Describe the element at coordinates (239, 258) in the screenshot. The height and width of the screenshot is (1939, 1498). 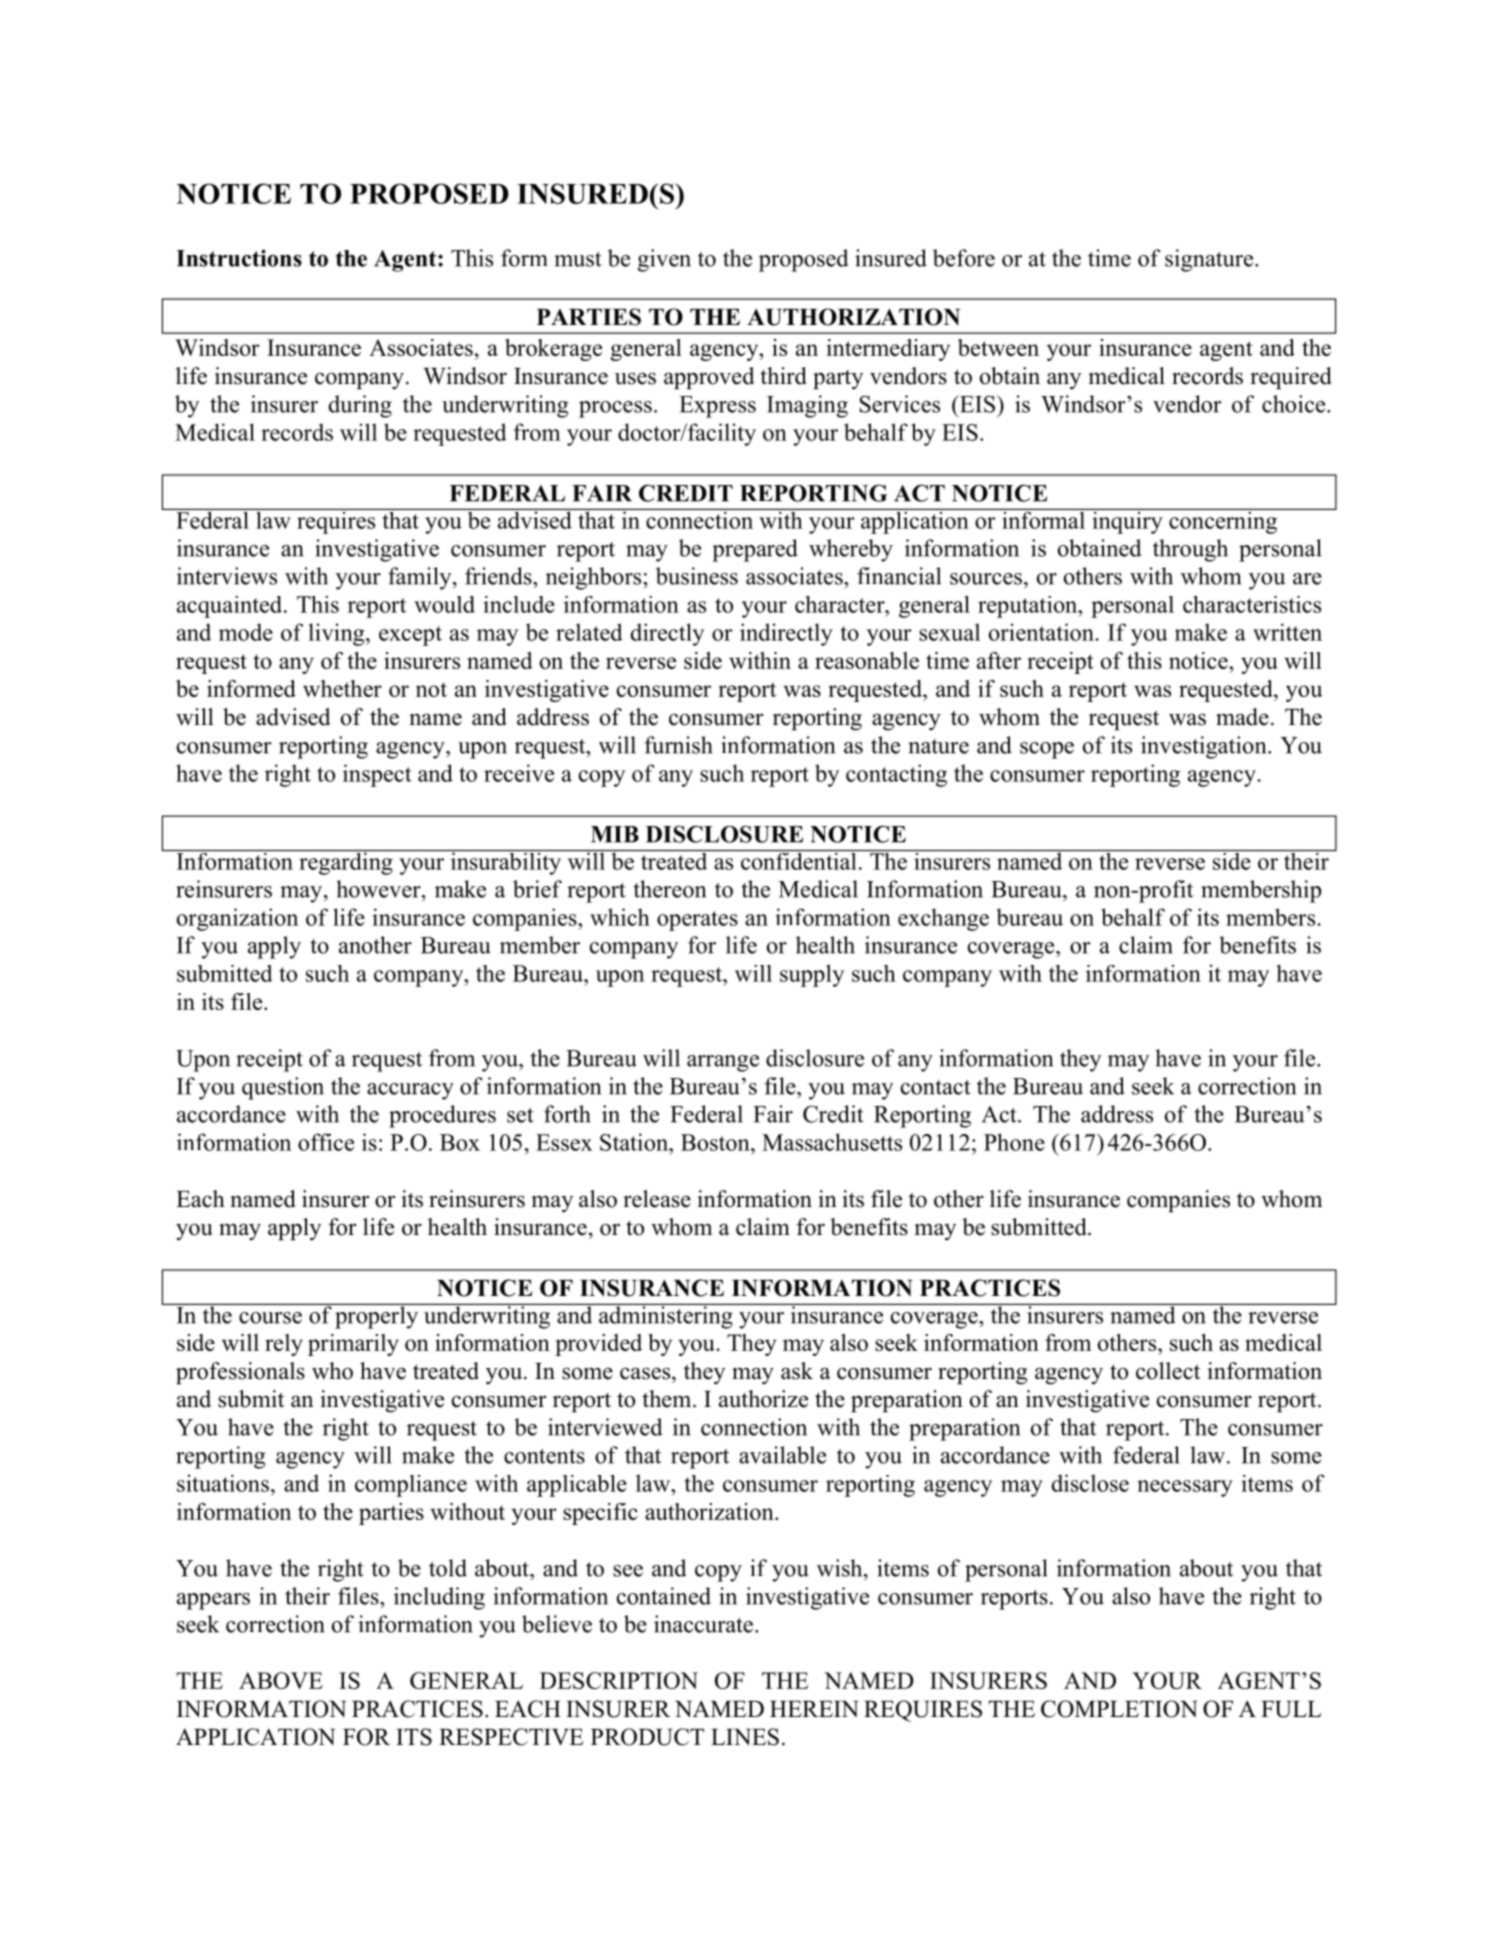
I see `Instructions` at that location.
